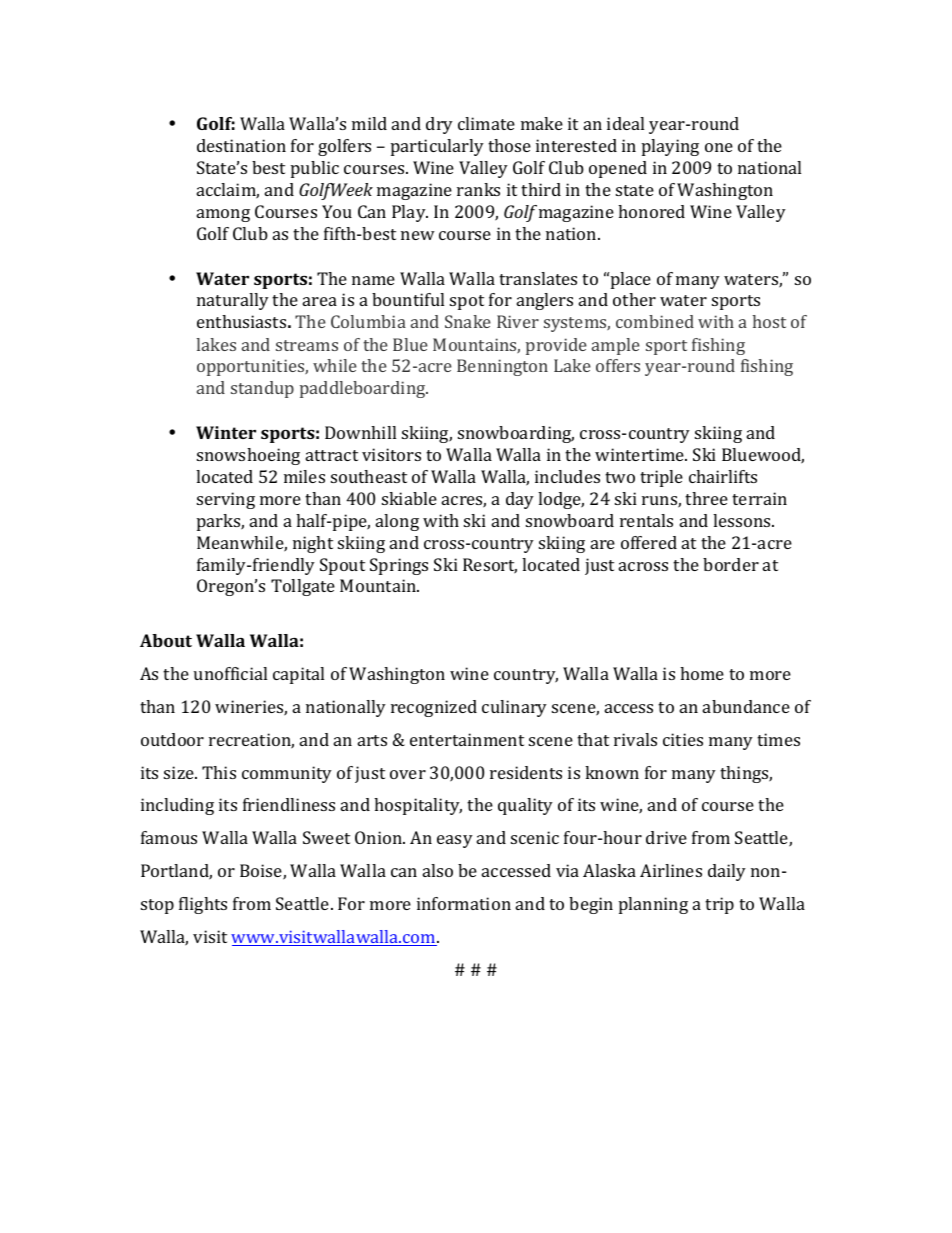 The width and height of the image is (952, 1233). What do you see at coordinates (727, 872) in the image?
I see `daily` at bounding box center [727, 872].
